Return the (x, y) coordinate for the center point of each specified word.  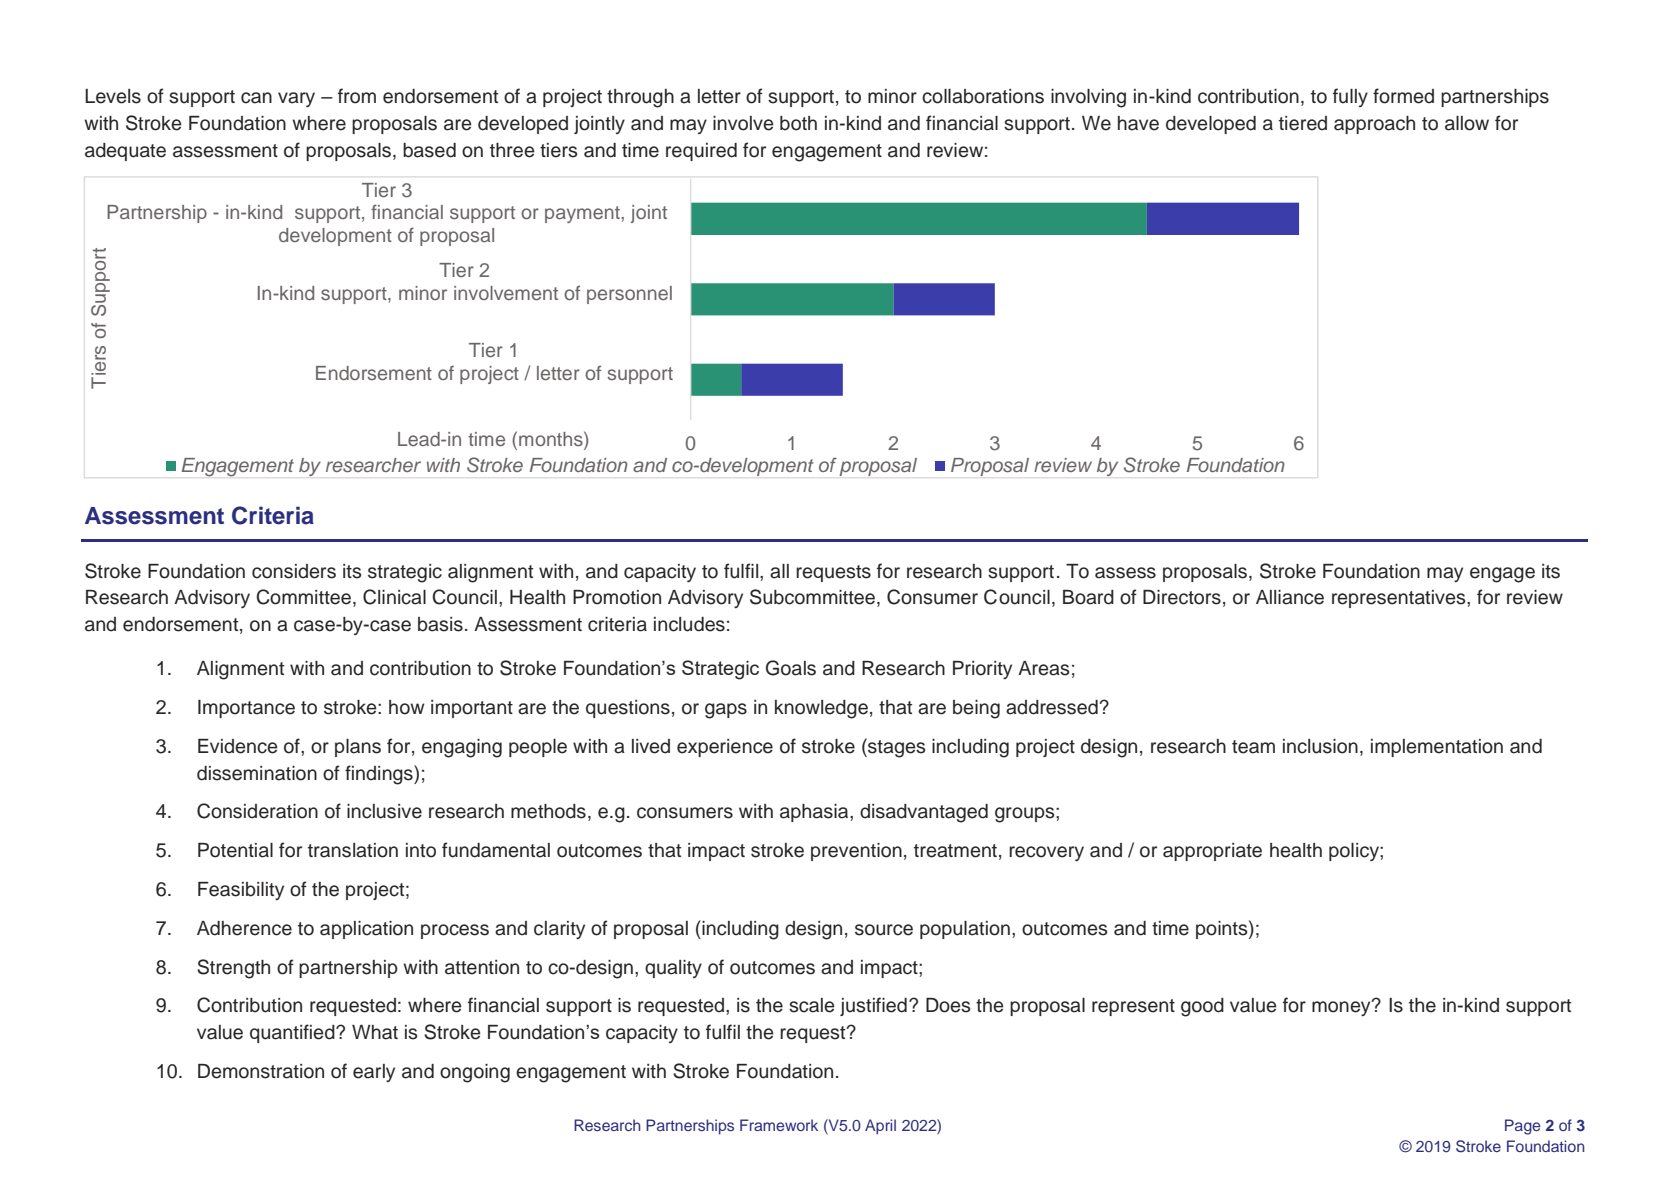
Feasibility (241, 891)
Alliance (1290, 597)
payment (583, 214)
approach (1374, 125)
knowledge (821, 709)
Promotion (617, 597)
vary (296, 99)
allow (1467, 123)
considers (294, 571)
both (798, 123)
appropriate (1212, 852)
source (884, 930)
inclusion (1320, 746)
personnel (629, 295)
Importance (246, 709)
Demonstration (261, 1071)
